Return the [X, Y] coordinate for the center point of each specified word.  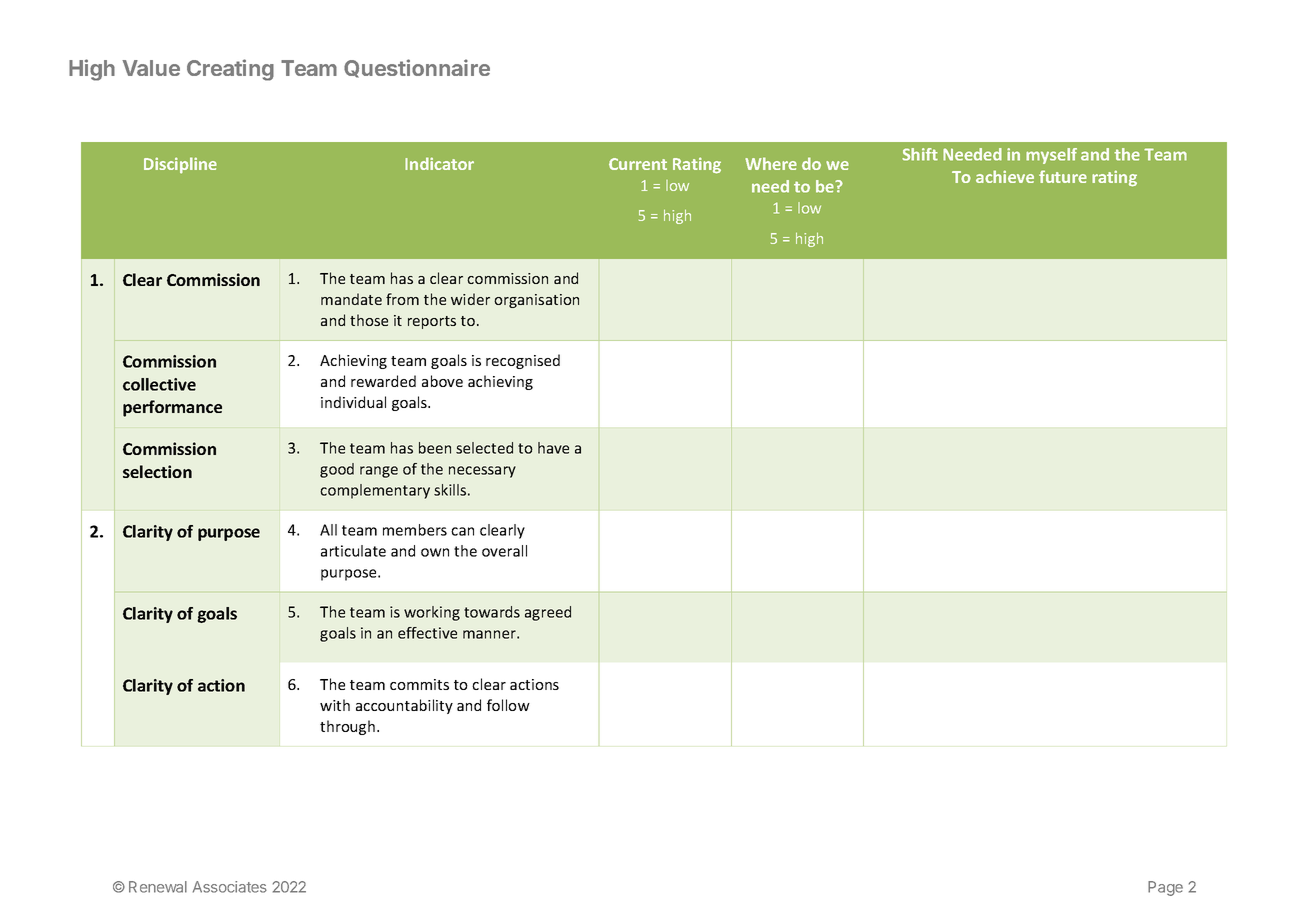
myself [1051, 156]
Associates [230, 887]
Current [638, 164]
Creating [230, 70]
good [337, 470]
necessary [482, 472]
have [553, 448]
